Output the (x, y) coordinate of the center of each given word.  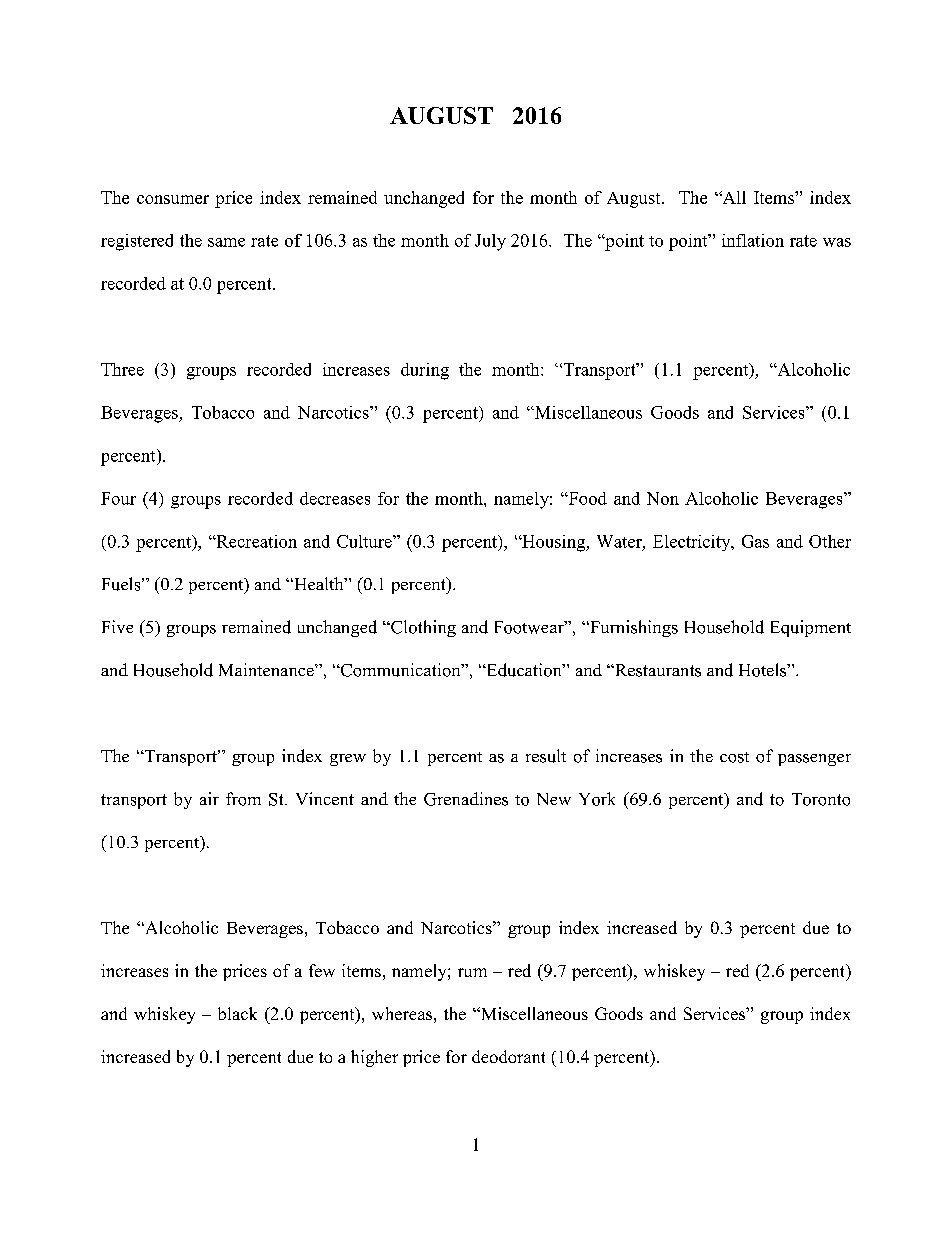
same (226, 242)
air (209, 798)
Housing (554, 543)
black (237, 1013)
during (425, 371)
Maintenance (267, 669)
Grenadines (466, 799)
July (490, 242)
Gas (755, 541)
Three (122, 369)
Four (118, 498)
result (546, 756)
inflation (753, 240)
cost (734, 757)
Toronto (821, 799)
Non (663, 498)
